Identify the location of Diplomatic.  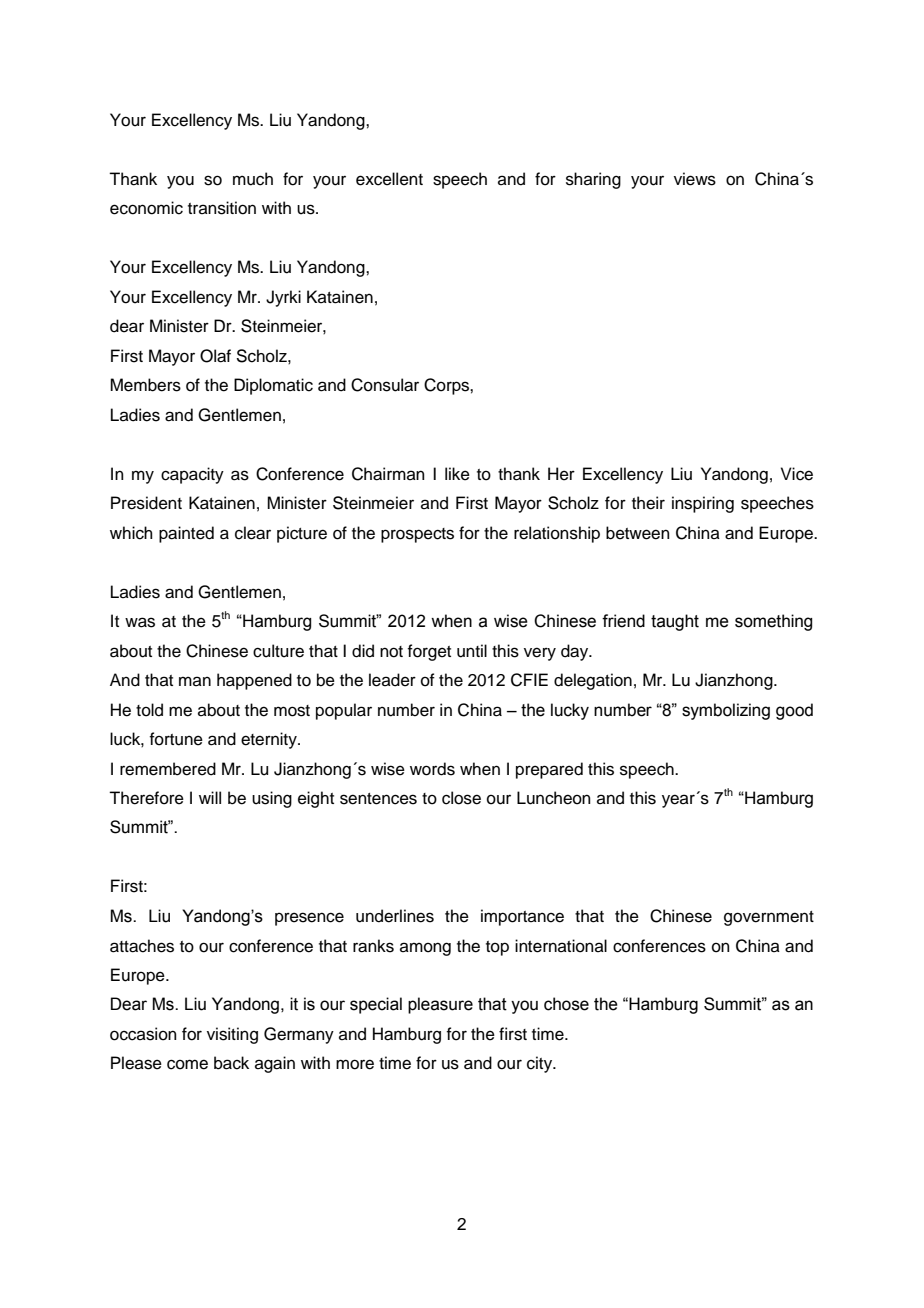
(273, 386).
